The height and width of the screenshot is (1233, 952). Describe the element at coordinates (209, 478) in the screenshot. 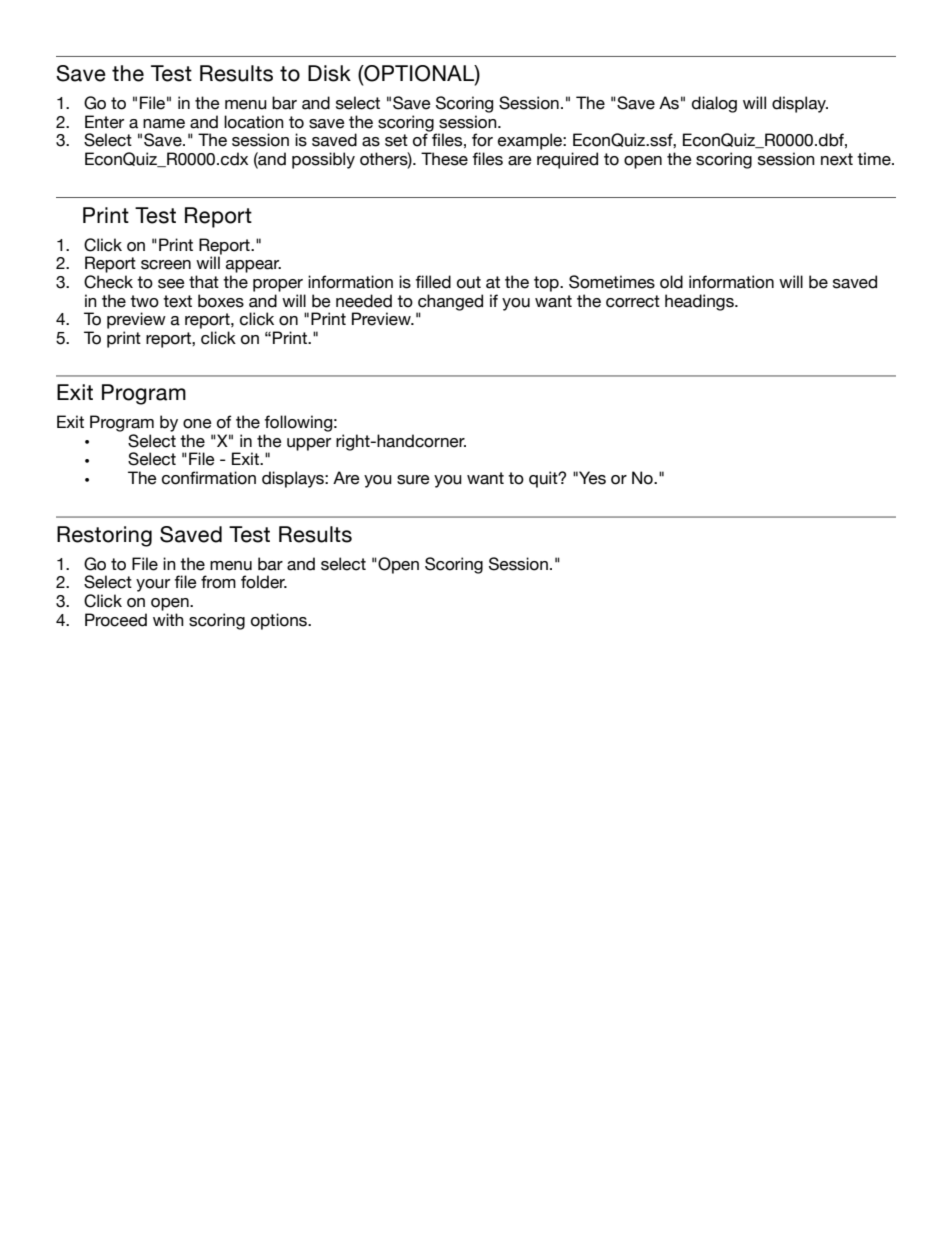

I see `confirmation` at that location.
